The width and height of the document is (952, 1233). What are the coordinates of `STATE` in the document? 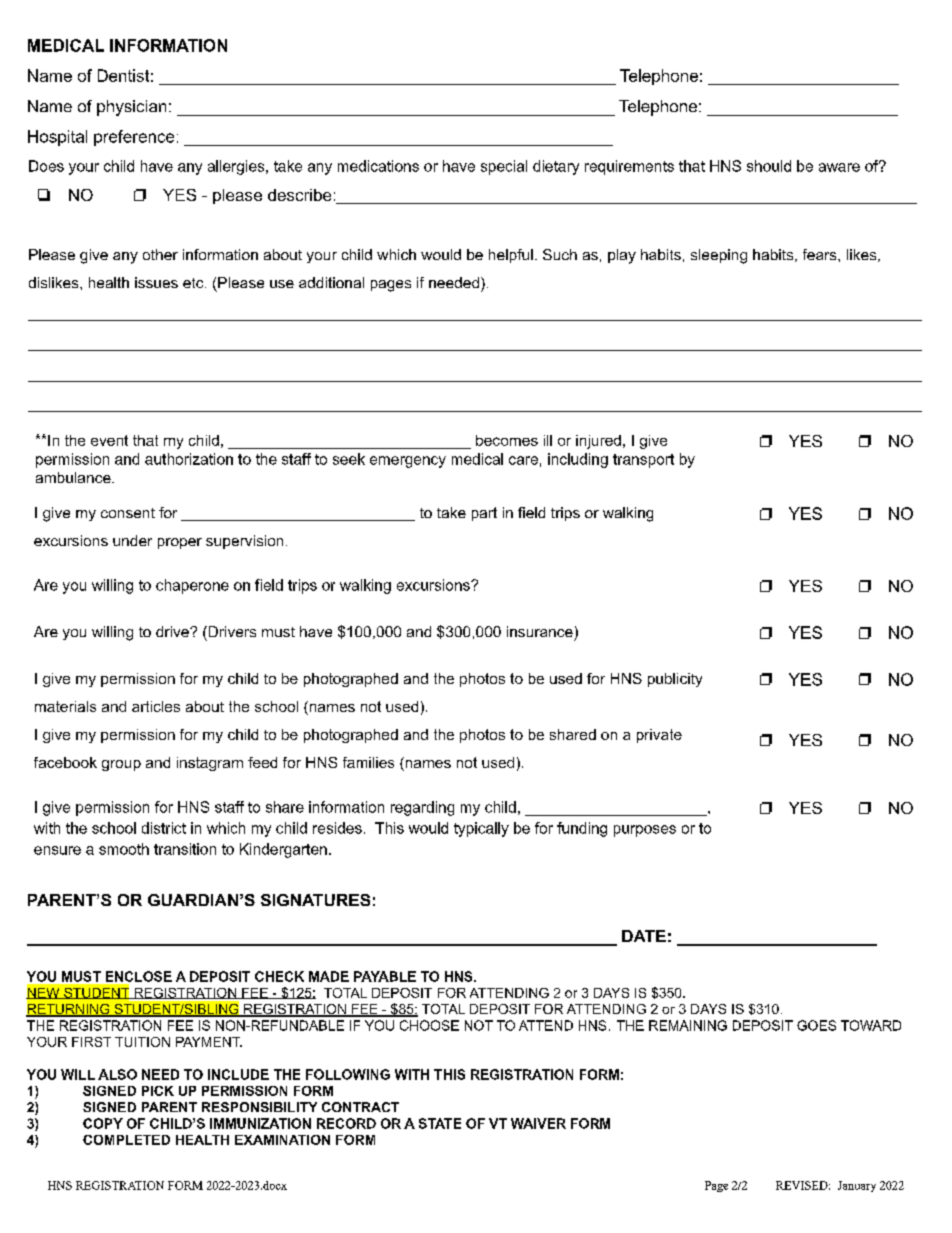 It's located at (440, 1123).
